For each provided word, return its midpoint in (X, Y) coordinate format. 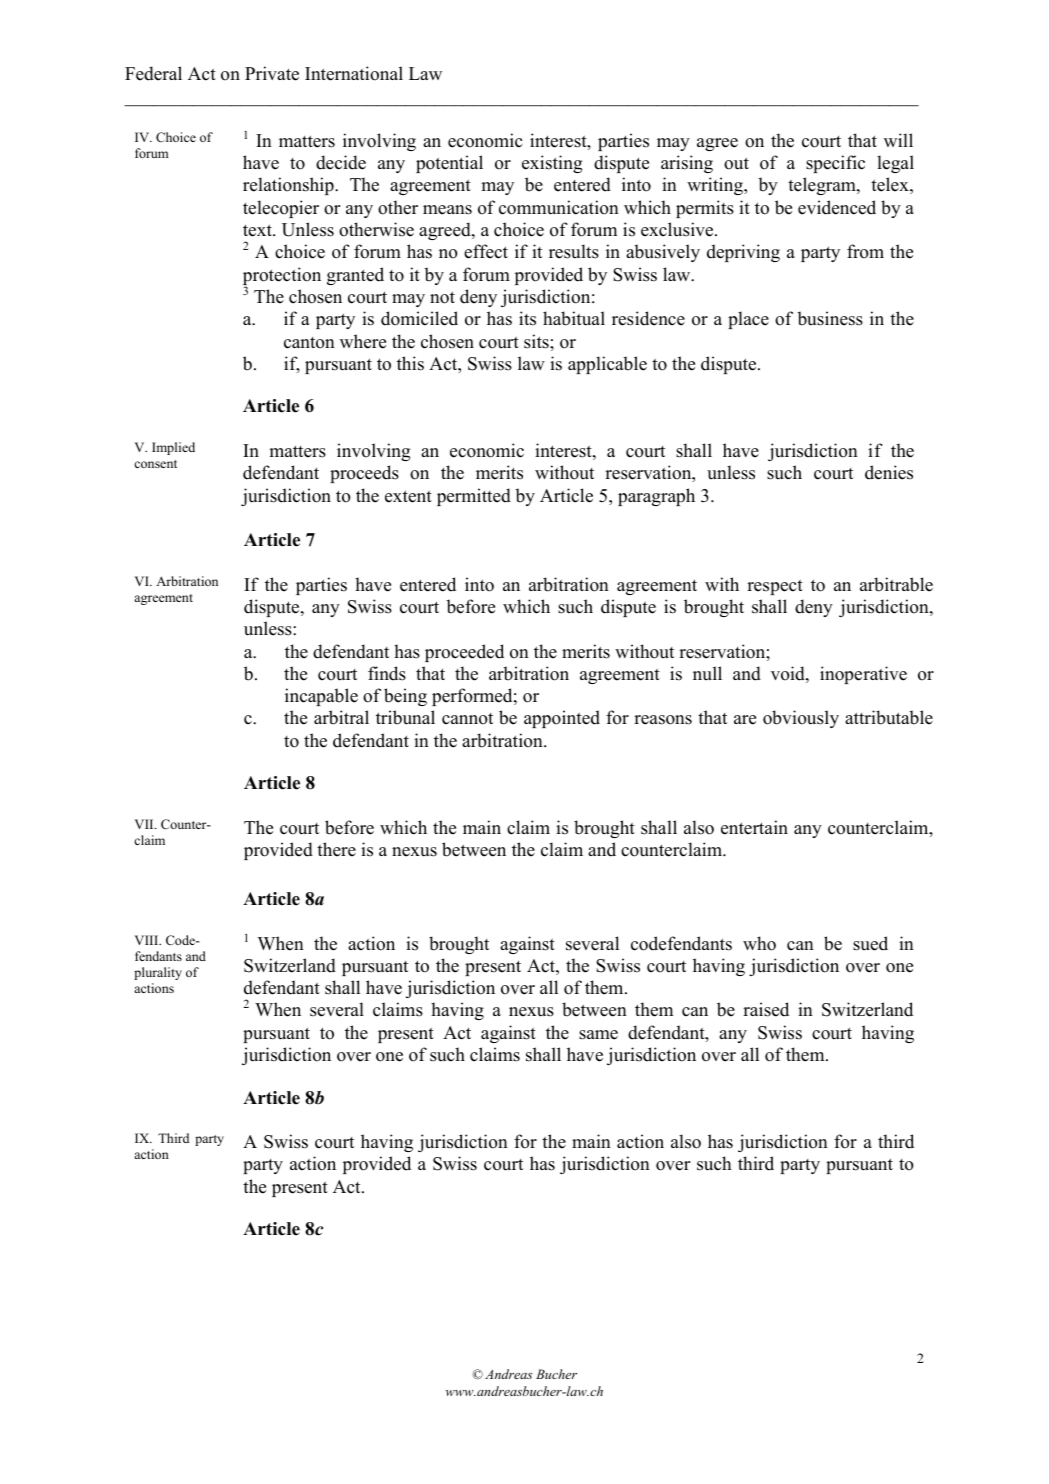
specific (835, 164)
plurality (158, 973)
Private (272, 73)
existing (552, 164)
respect (775, 587)
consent (155, 464)
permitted (474, 497)
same (598, 1035)
